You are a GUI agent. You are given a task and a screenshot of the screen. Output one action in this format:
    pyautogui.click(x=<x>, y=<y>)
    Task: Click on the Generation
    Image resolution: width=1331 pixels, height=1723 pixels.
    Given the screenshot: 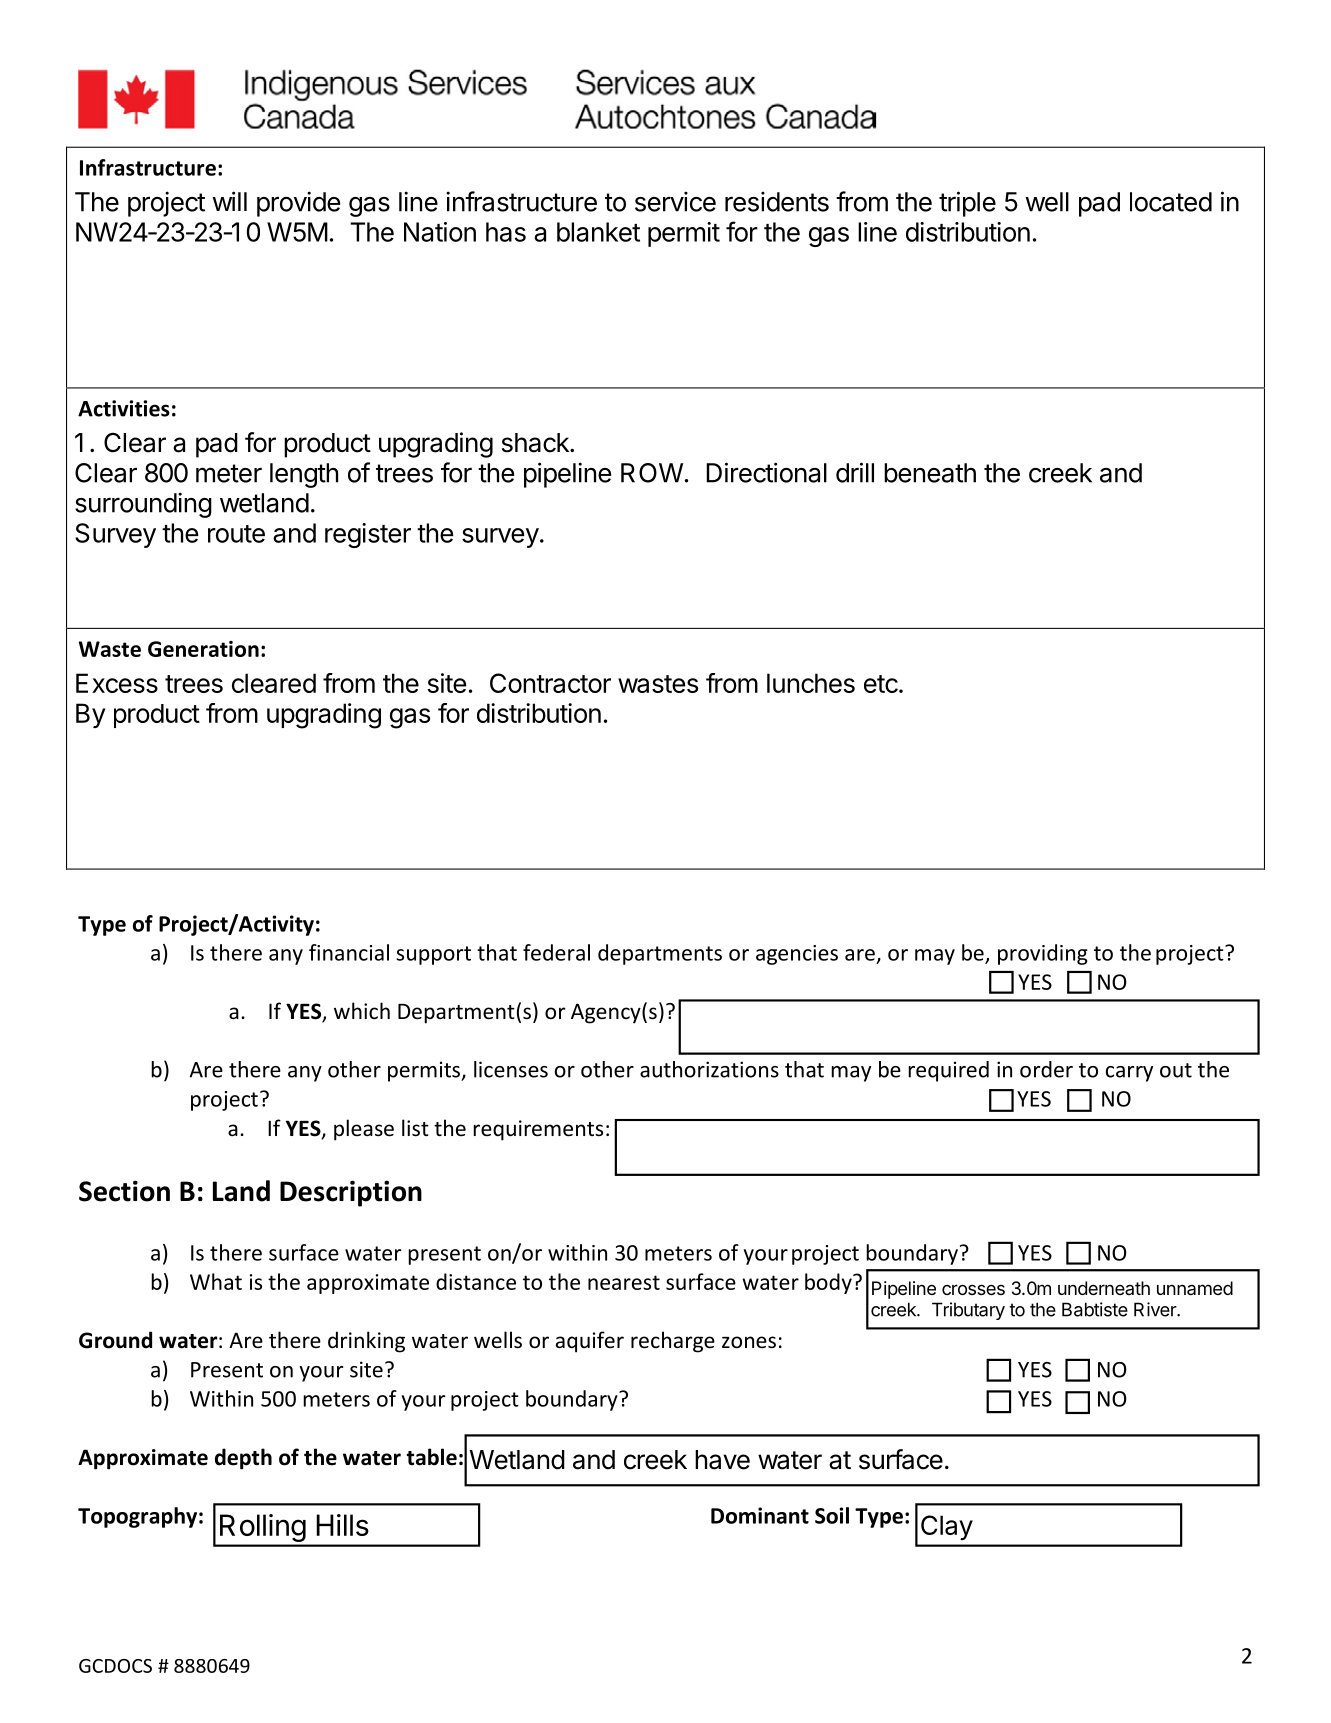 What is the action you would take?
    pyautogui.click(x=203, y=649)
